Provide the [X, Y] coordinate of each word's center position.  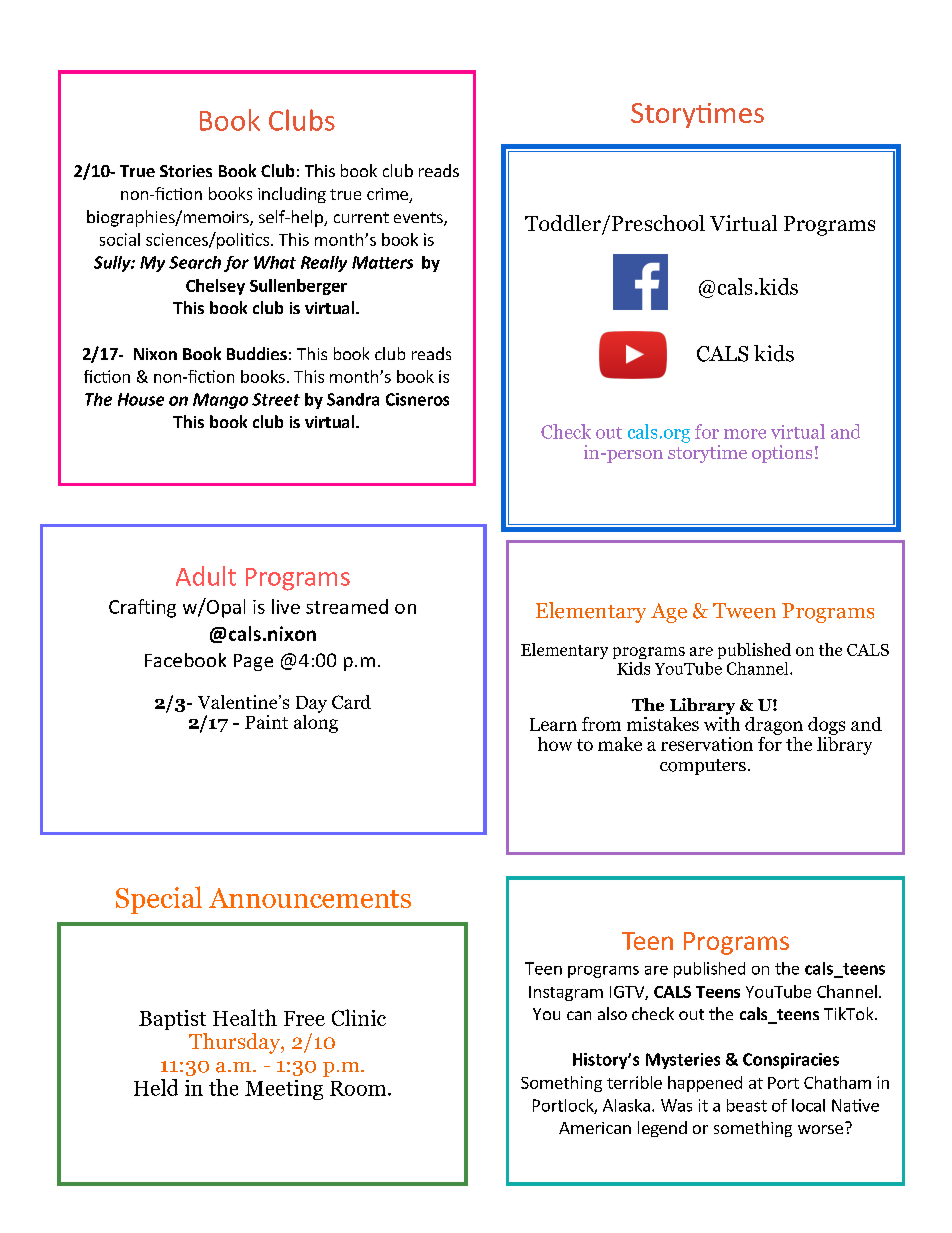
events [419, 219]
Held [156, 1087]
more [745, 434]
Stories [186, 171]
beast [747, 1105]
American [595, 1128]
